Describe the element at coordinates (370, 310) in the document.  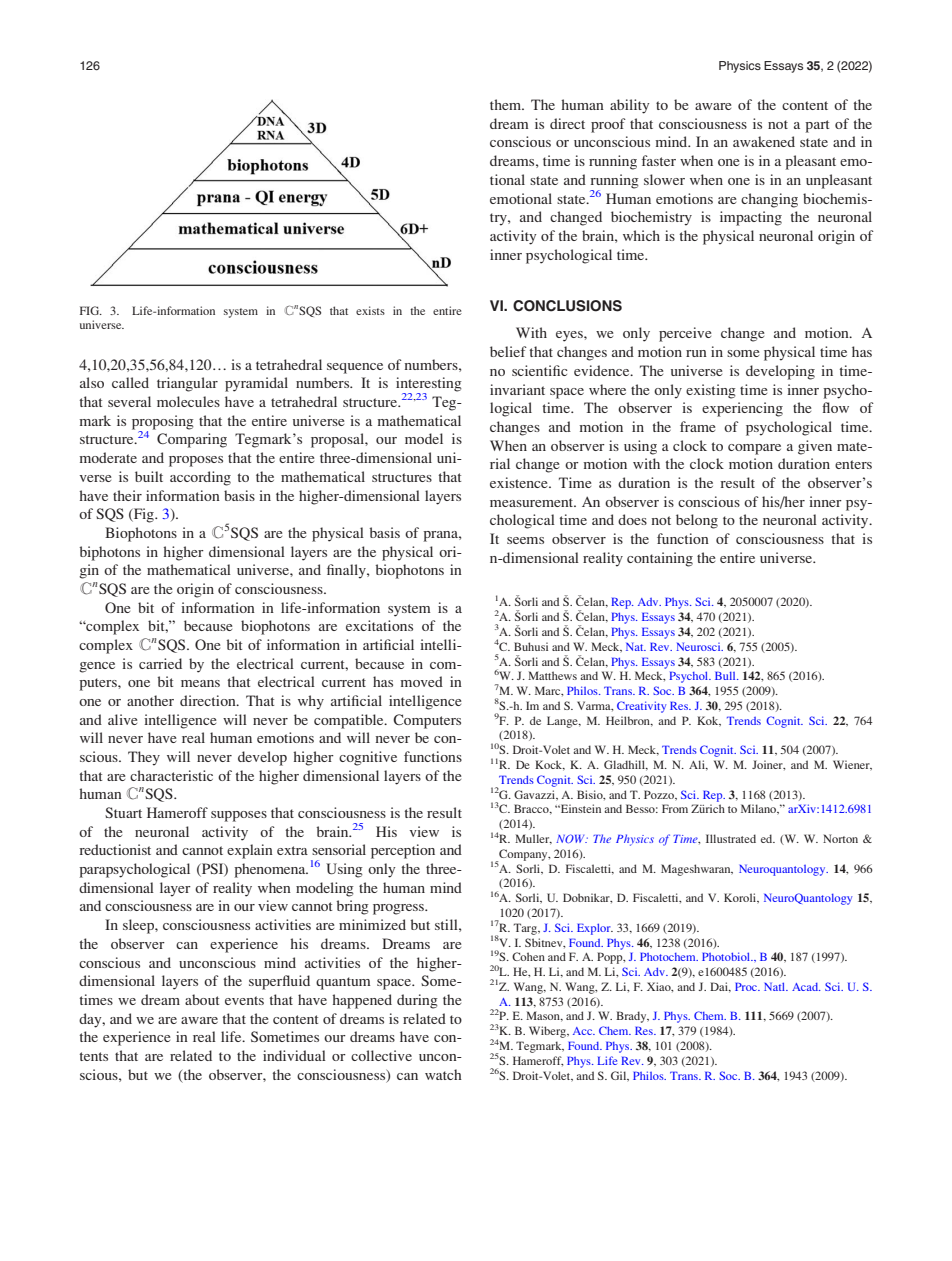
I see `exists` at that location.
